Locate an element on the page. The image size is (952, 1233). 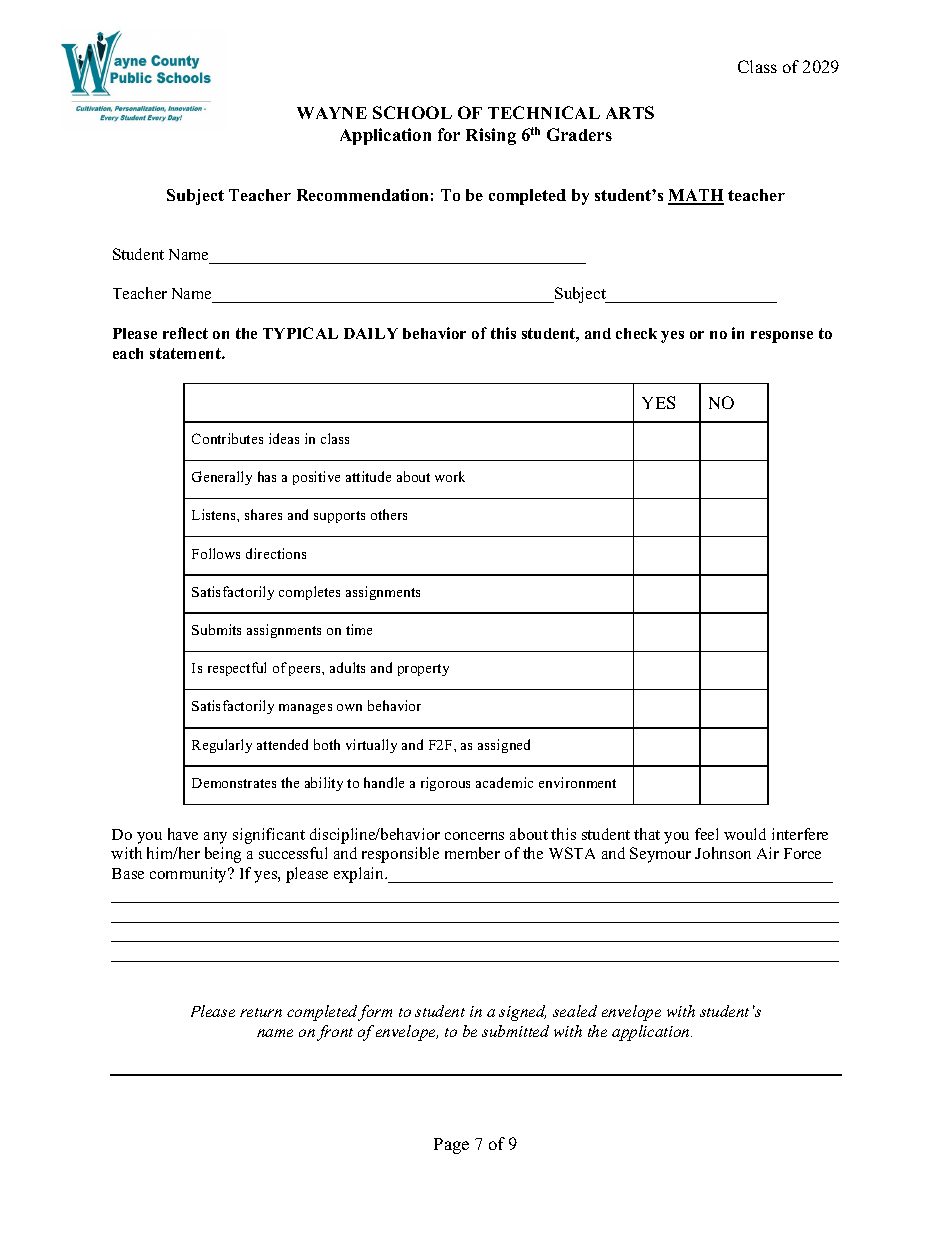
check is located at coordinates (636, 333).
